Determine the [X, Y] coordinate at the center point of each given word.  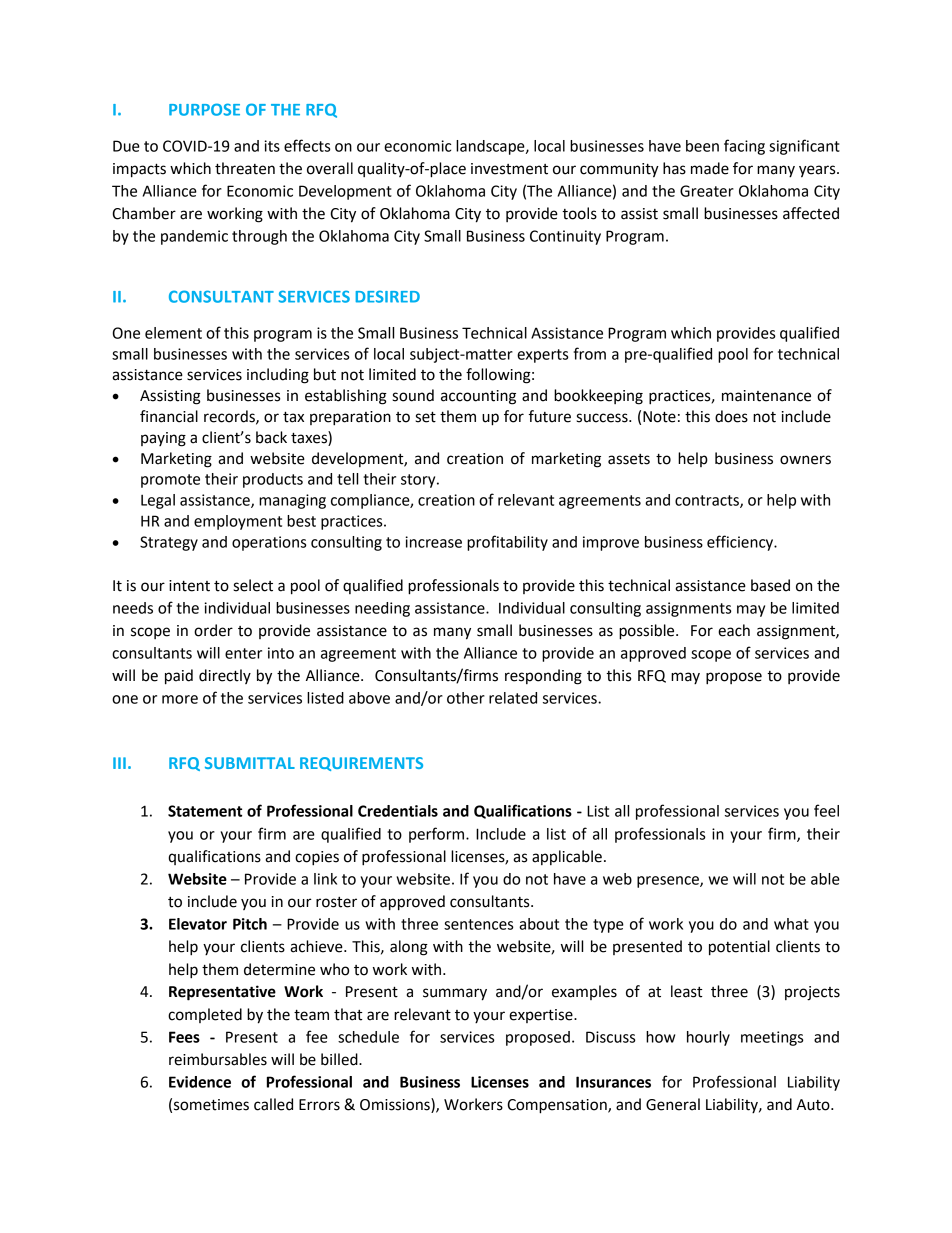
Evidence [200, 1082]
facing [744, 147]
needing [382, 609]
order [213, 630]
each [734, 630]
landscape [491, 147]
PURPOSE [204, 109]
